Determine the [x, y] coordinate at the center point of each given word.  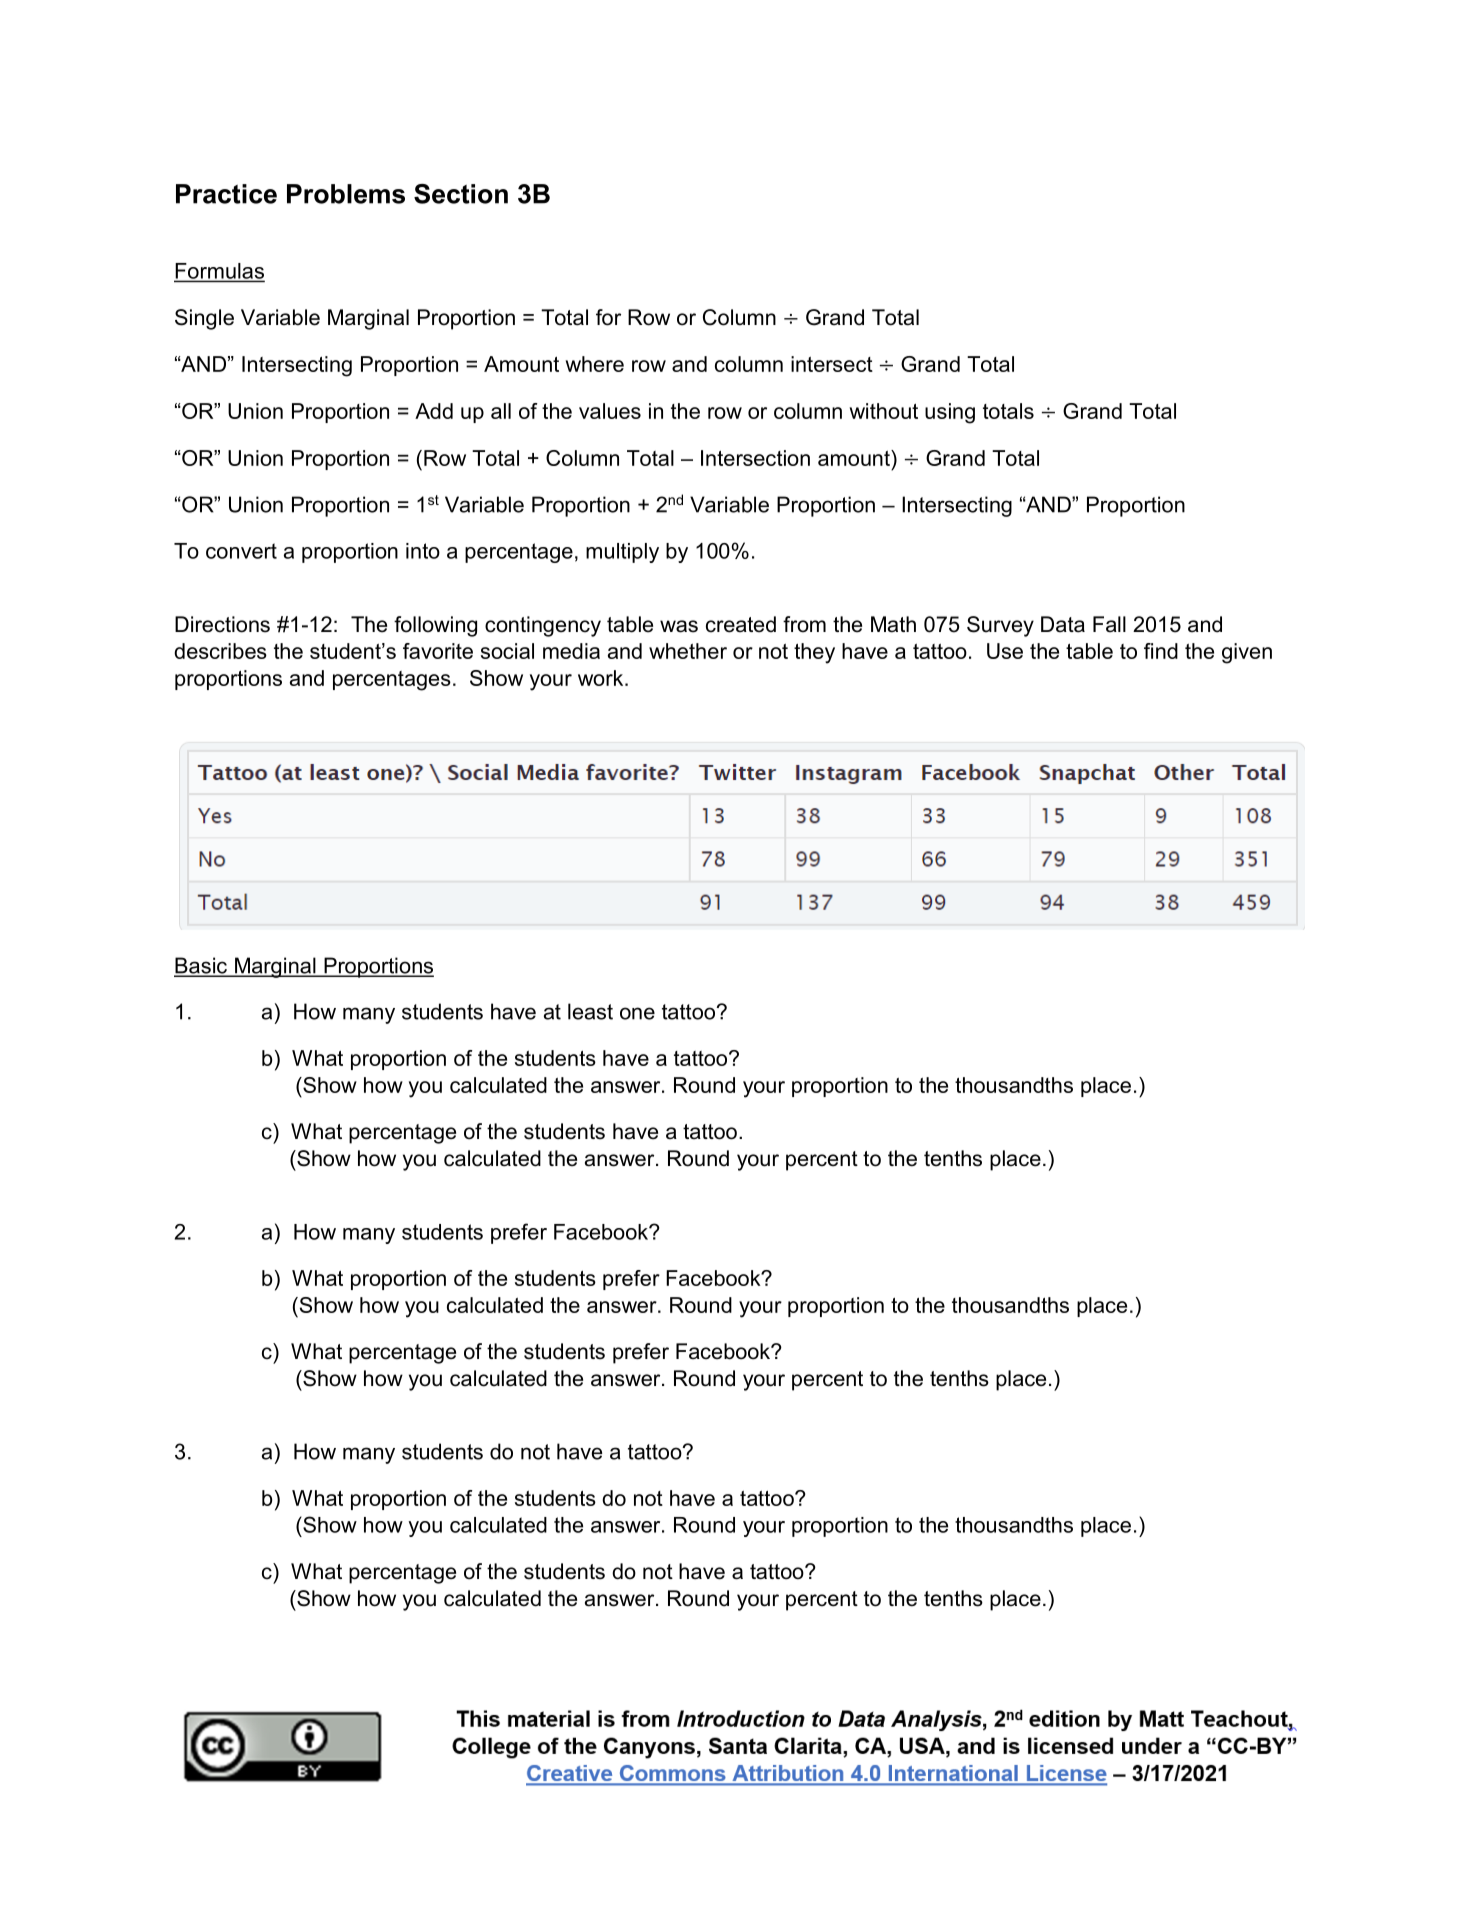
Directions [222, 624]
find [1161, 651]
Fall [1109, 624]
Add [434, 411]
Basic [201, 966]
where [595, 364]
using [950, 413]
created [741, 624]
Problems [346, 194]
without [884, 411]
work [602, 678]
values [610, 411]
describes [220, 651]
